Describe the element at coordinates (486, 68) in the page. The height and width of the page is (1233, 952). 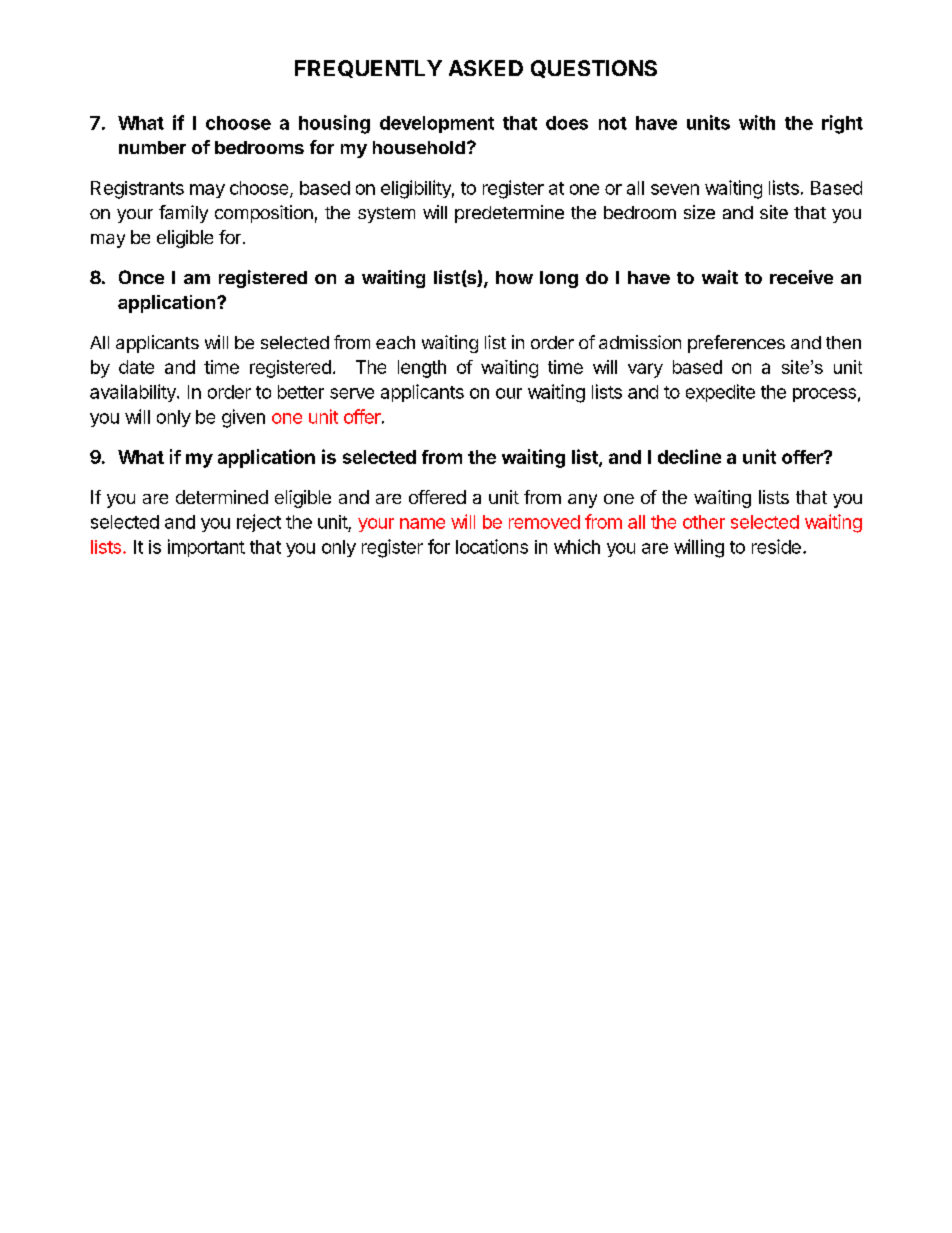
I see `ASKED` at that location.
